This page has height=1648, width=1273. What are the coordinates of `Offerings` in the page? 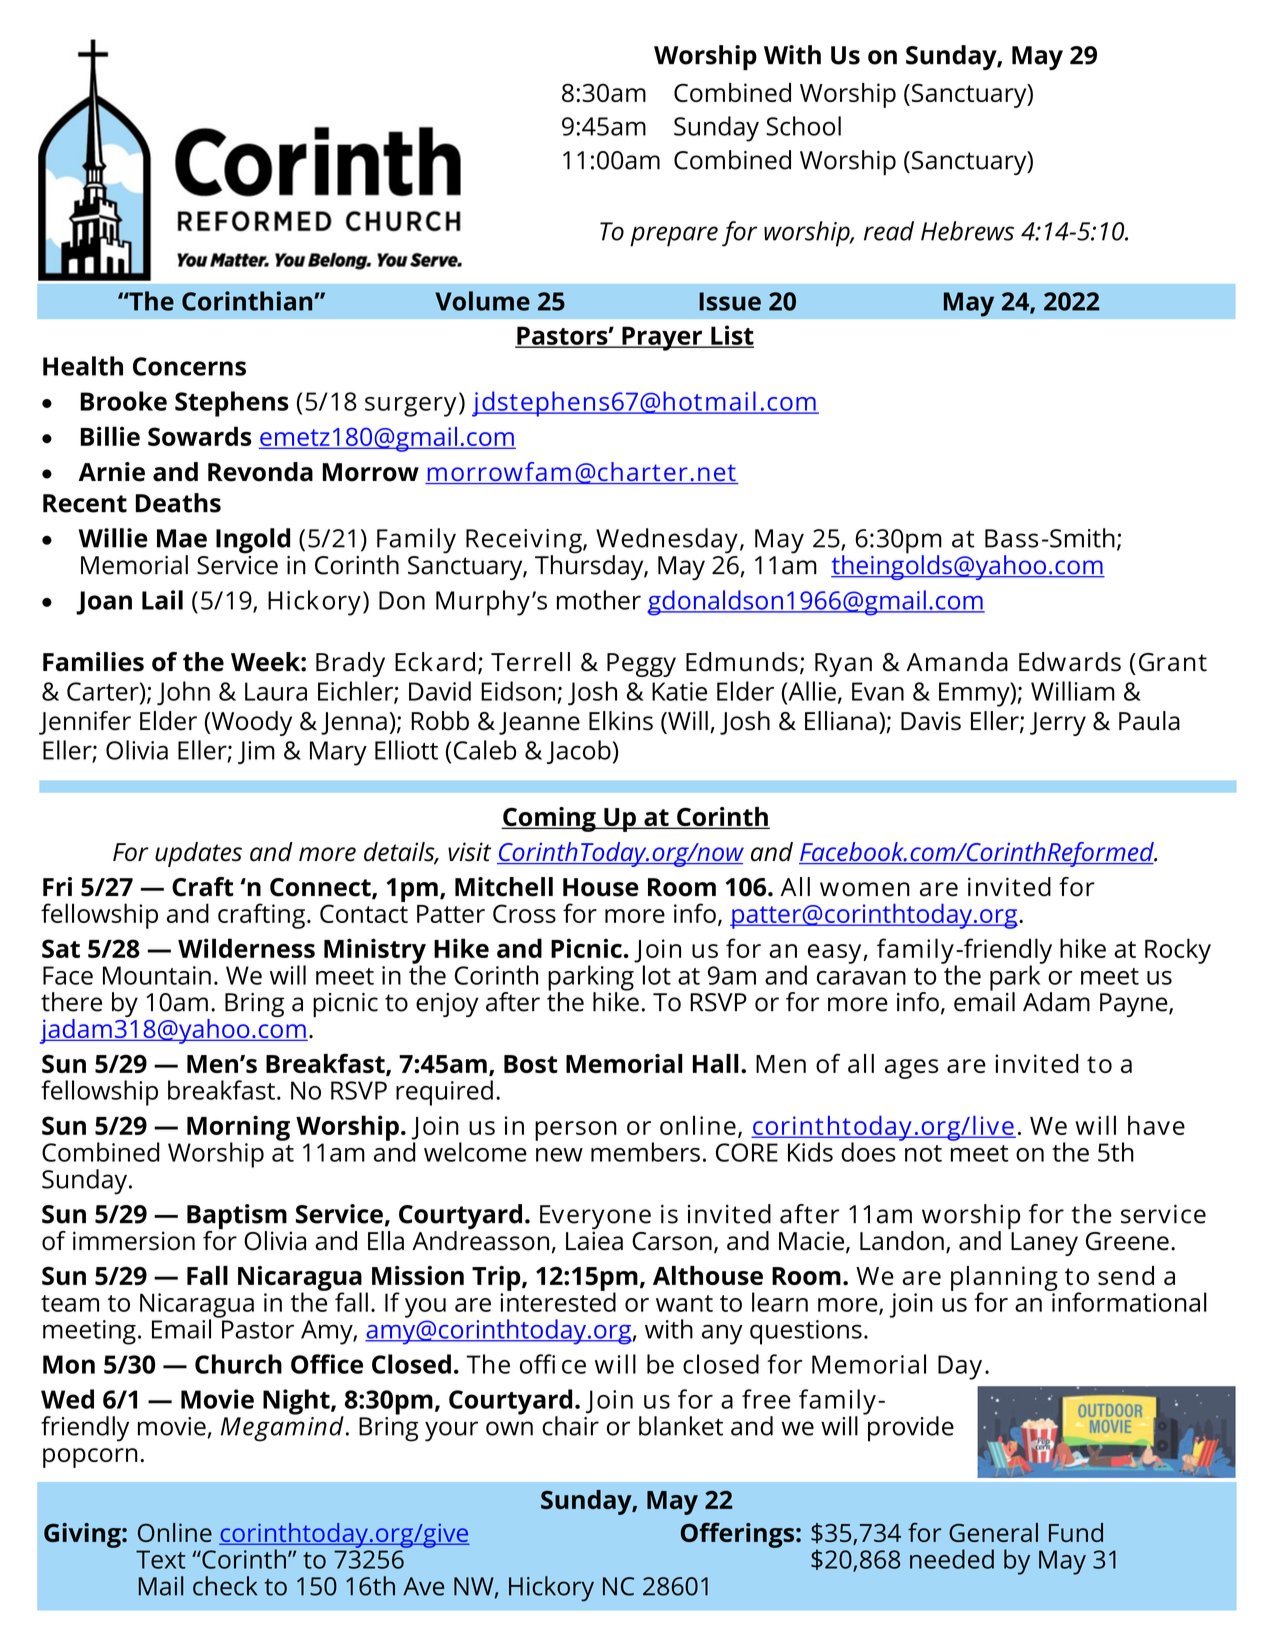 It's located at (739, 1535).
